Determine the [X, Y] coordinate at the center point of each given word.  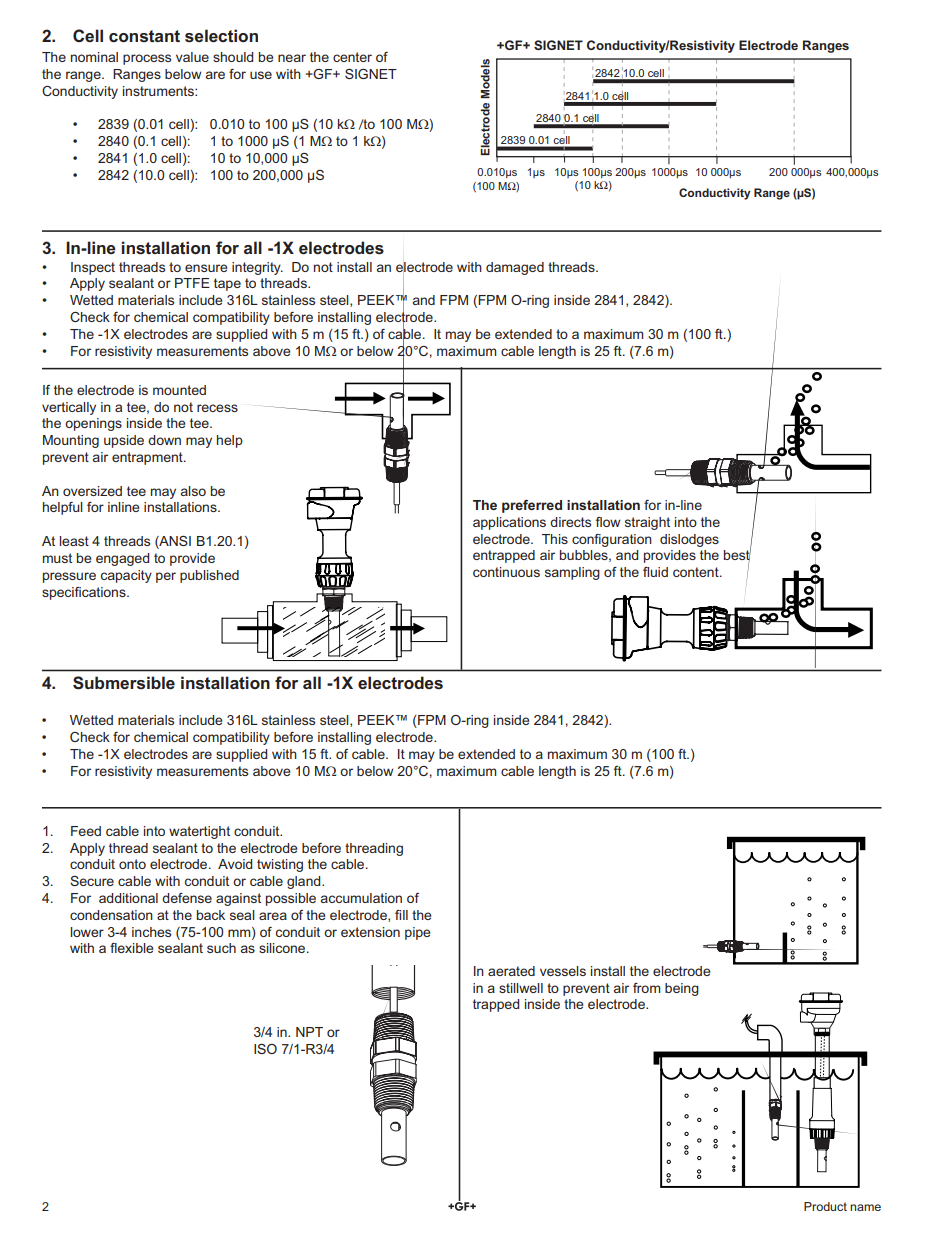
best [737, 555]
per [166, 577]
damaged [515, 268]
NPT [309, 1032]
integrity [257, 268]
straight [647, 523]
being [682, 989]
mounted [179, 390]
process [147, 59]
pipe [417, 933]
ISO [265, 1049]
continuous [506, 572]
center [352, 57]
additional [128, 898]
